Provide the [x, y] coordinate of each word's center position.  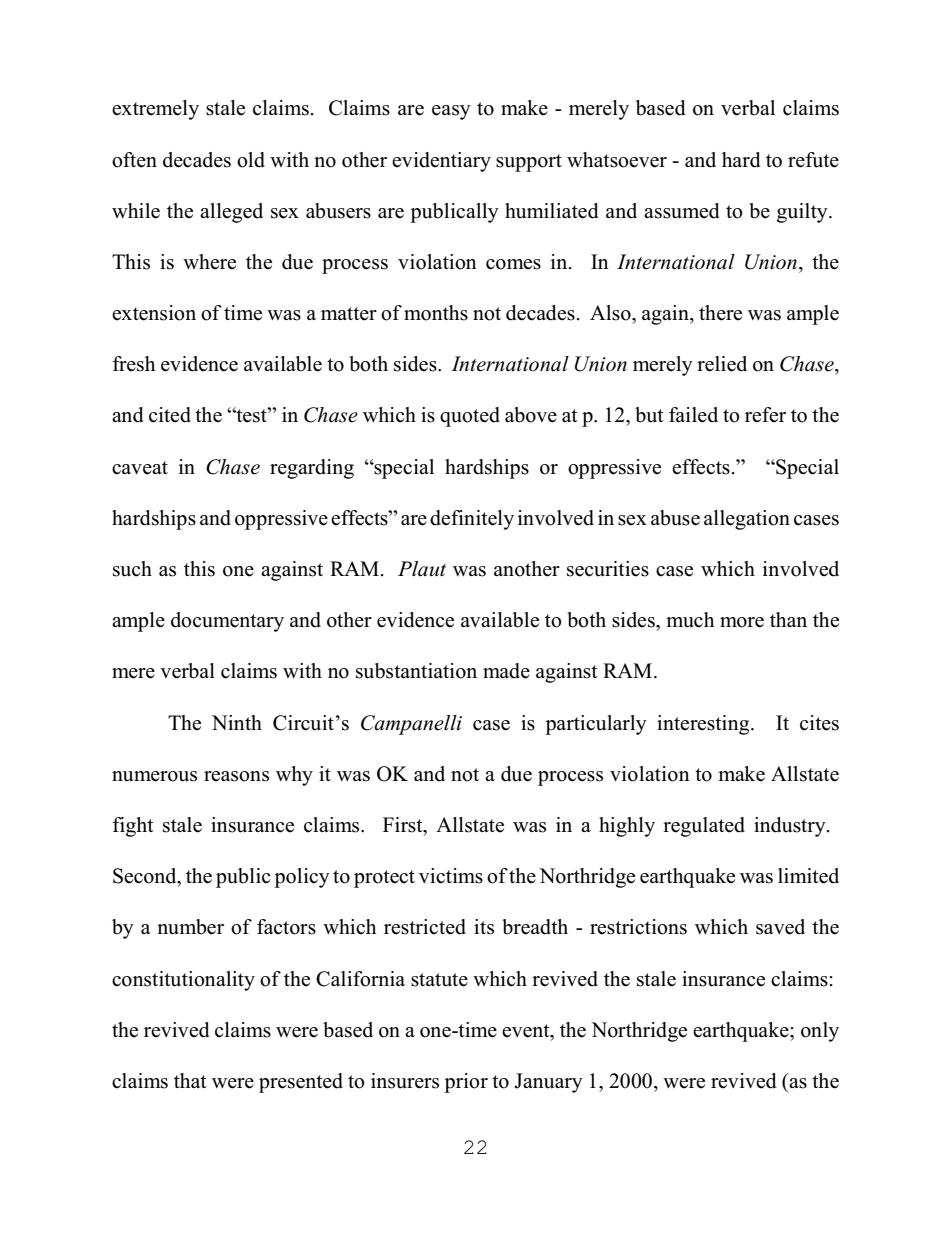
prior [466, 1083]
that [190, 1080]
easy [451, 112]
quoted [470, 417]
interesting [704, 725]
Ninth [237, 722]
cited [170, 415]
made [506, 671]
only [820, 1032]
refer [765, 415]
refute [813, 160]
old [251, 160]
